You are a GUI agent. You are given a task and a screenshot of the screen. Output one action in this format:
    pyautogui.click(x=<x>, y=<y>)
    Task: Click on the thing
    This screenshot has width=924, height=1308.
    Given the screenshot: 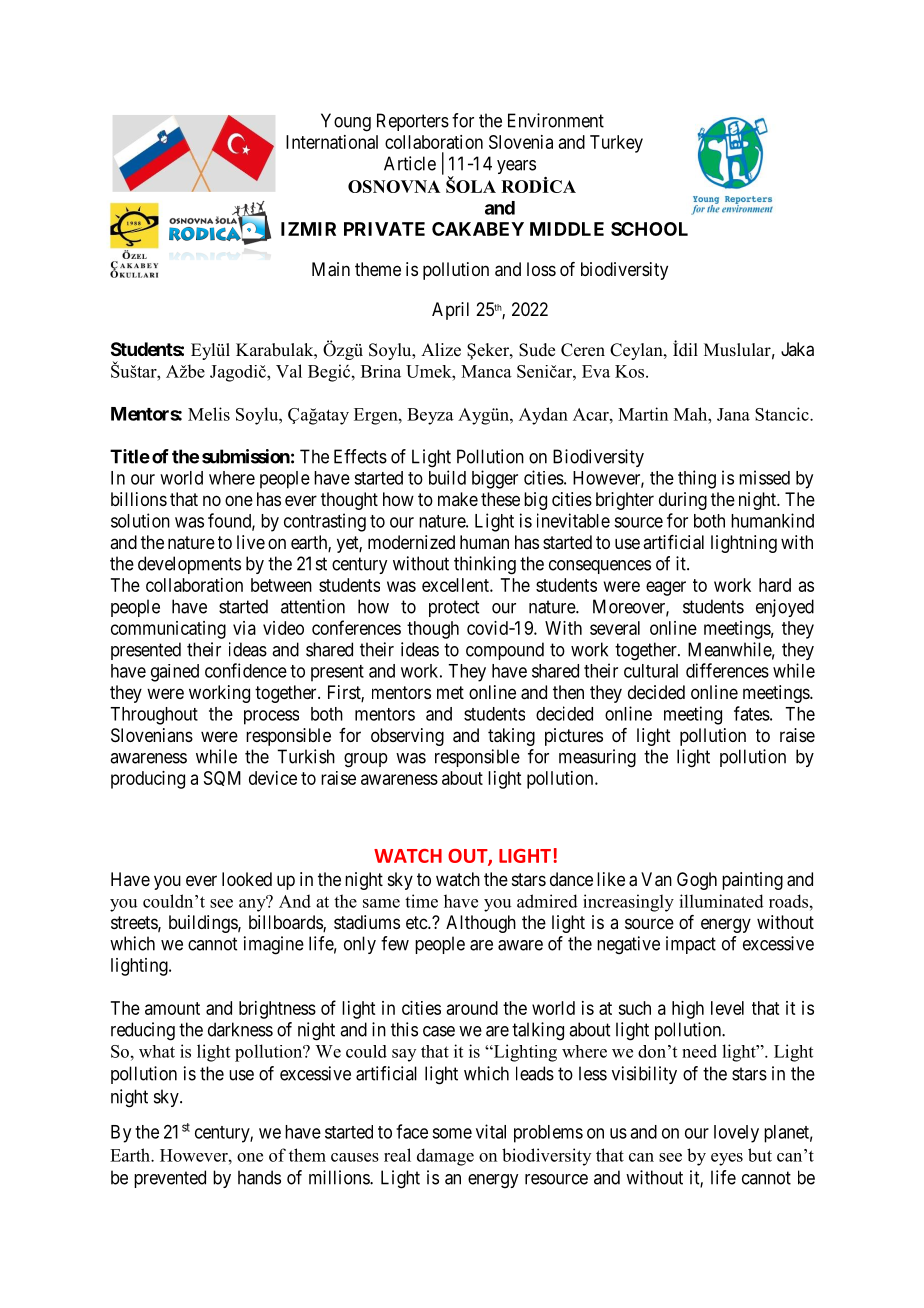 What is the action you would take?
    pyautogui.click(x=697, y=479)
